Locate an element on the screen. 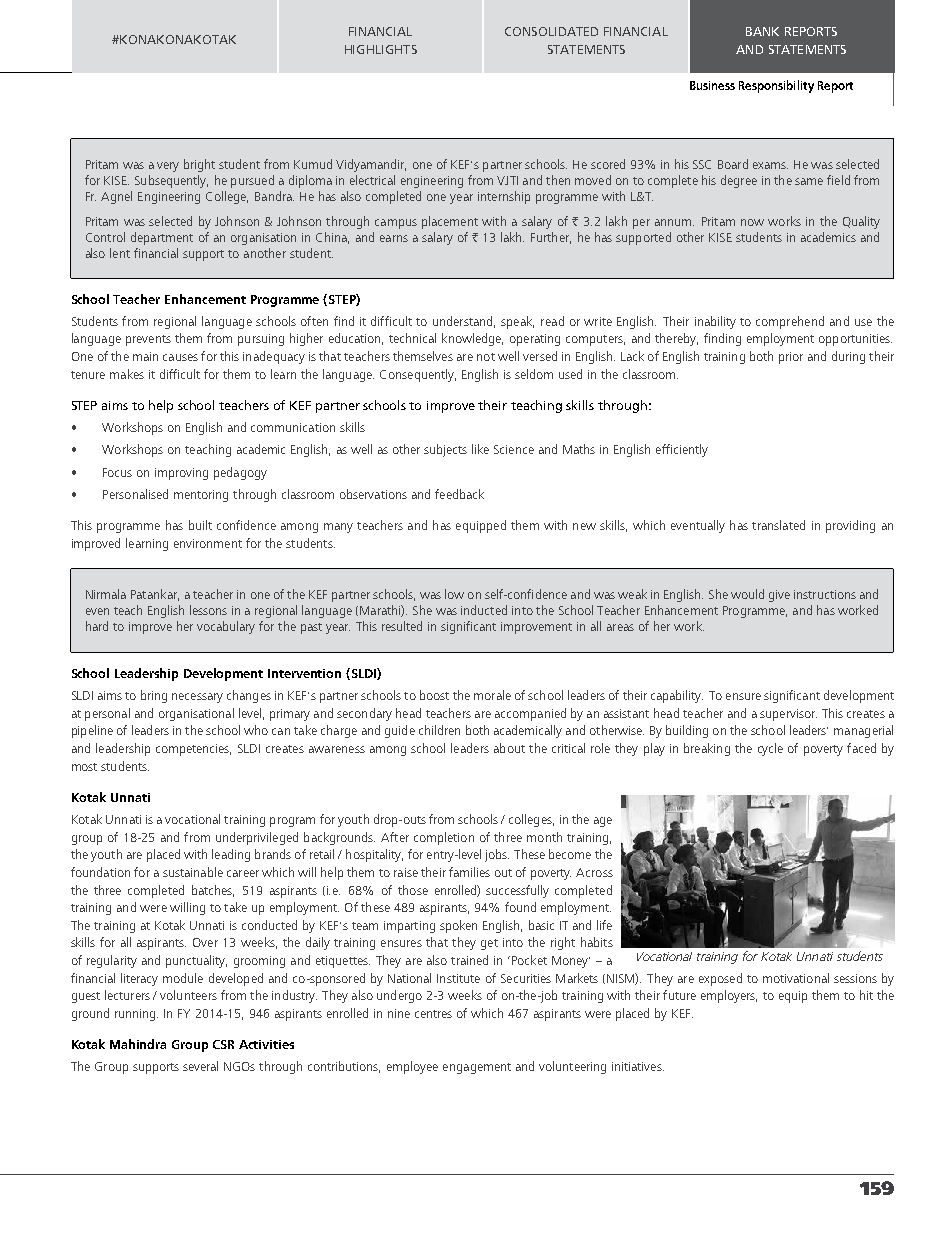  completion is located at coordinates (444, 838).
